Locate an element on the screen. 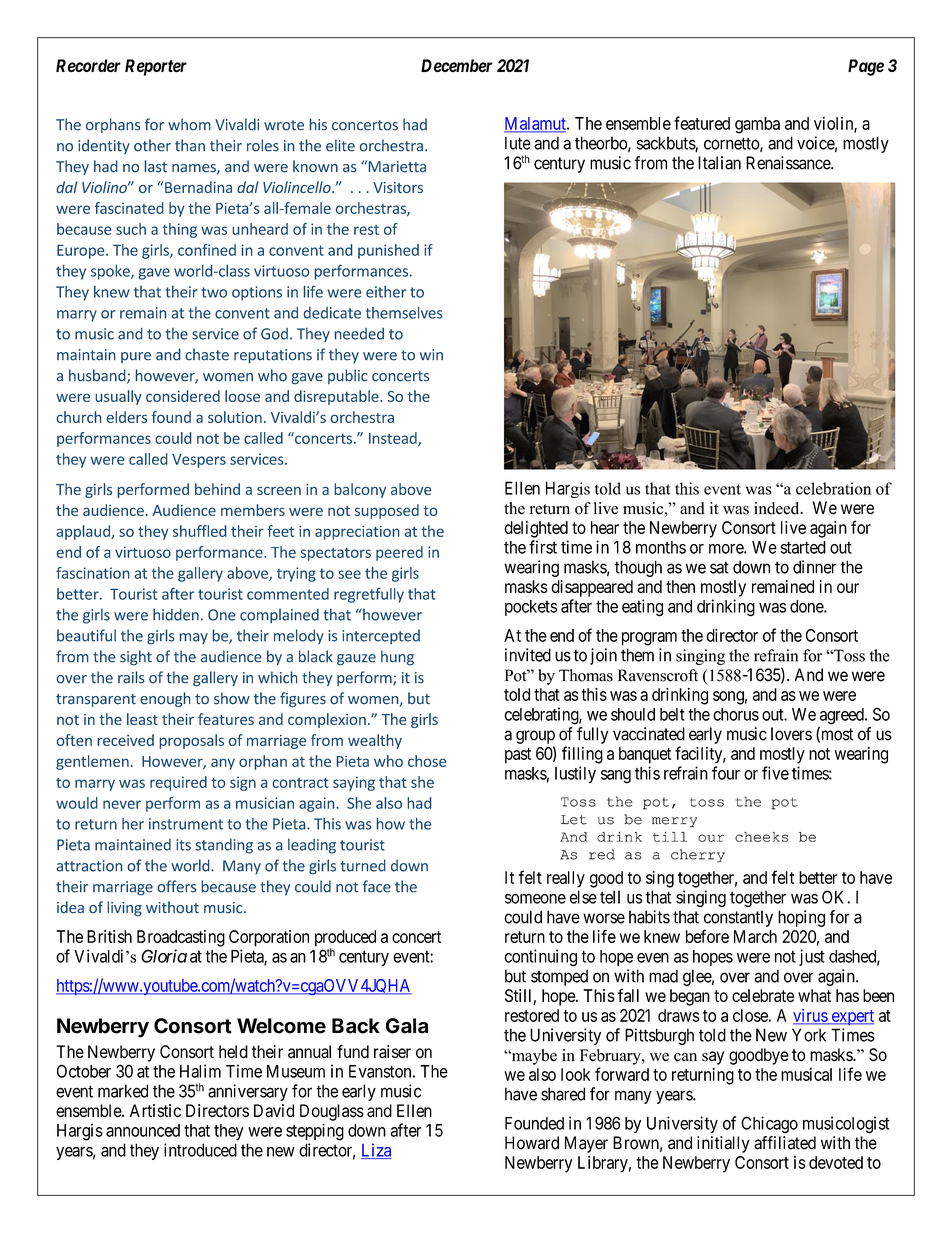 The width and height of the screenshot is (952, 1233). featured is located at coordinates (702, 123).
